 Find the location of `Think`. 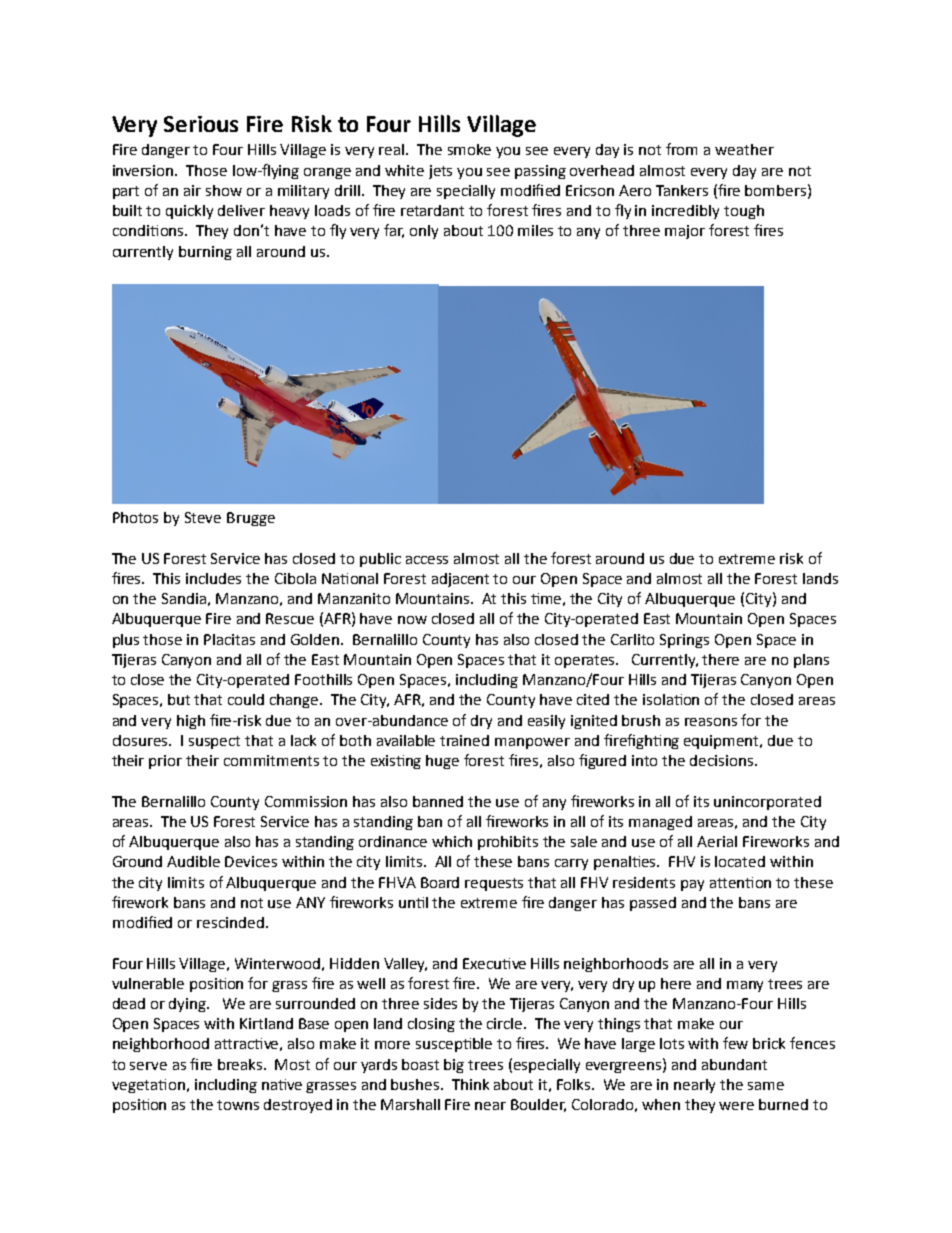

Think is located at coordinates (470, 1084).
